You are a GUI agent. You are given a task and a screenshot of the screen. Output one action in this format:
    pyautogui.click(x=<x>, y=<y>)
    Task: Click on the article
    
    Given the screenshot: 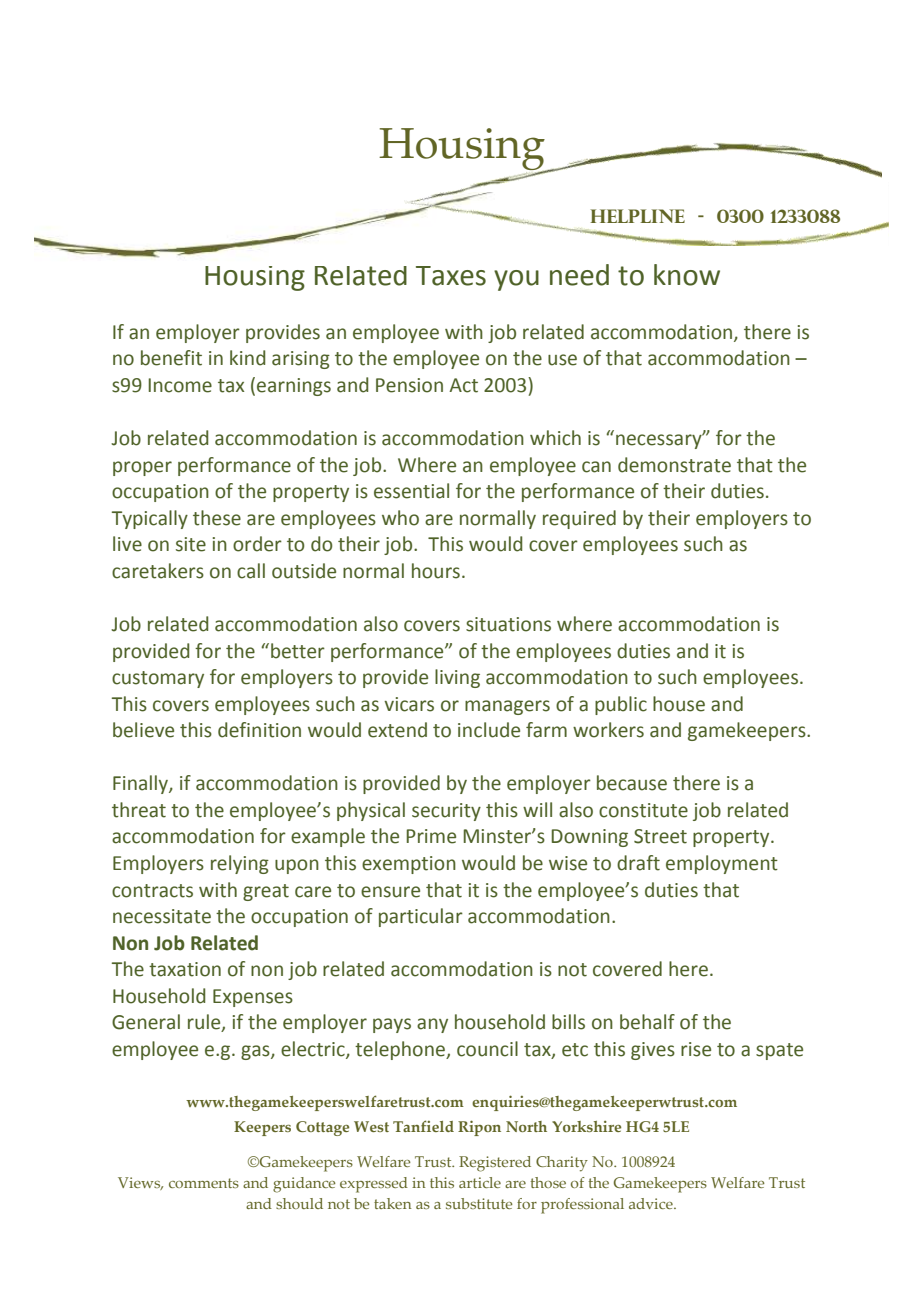 What is the action you would take?
    pyautogui.click(x=480, y=1182)
